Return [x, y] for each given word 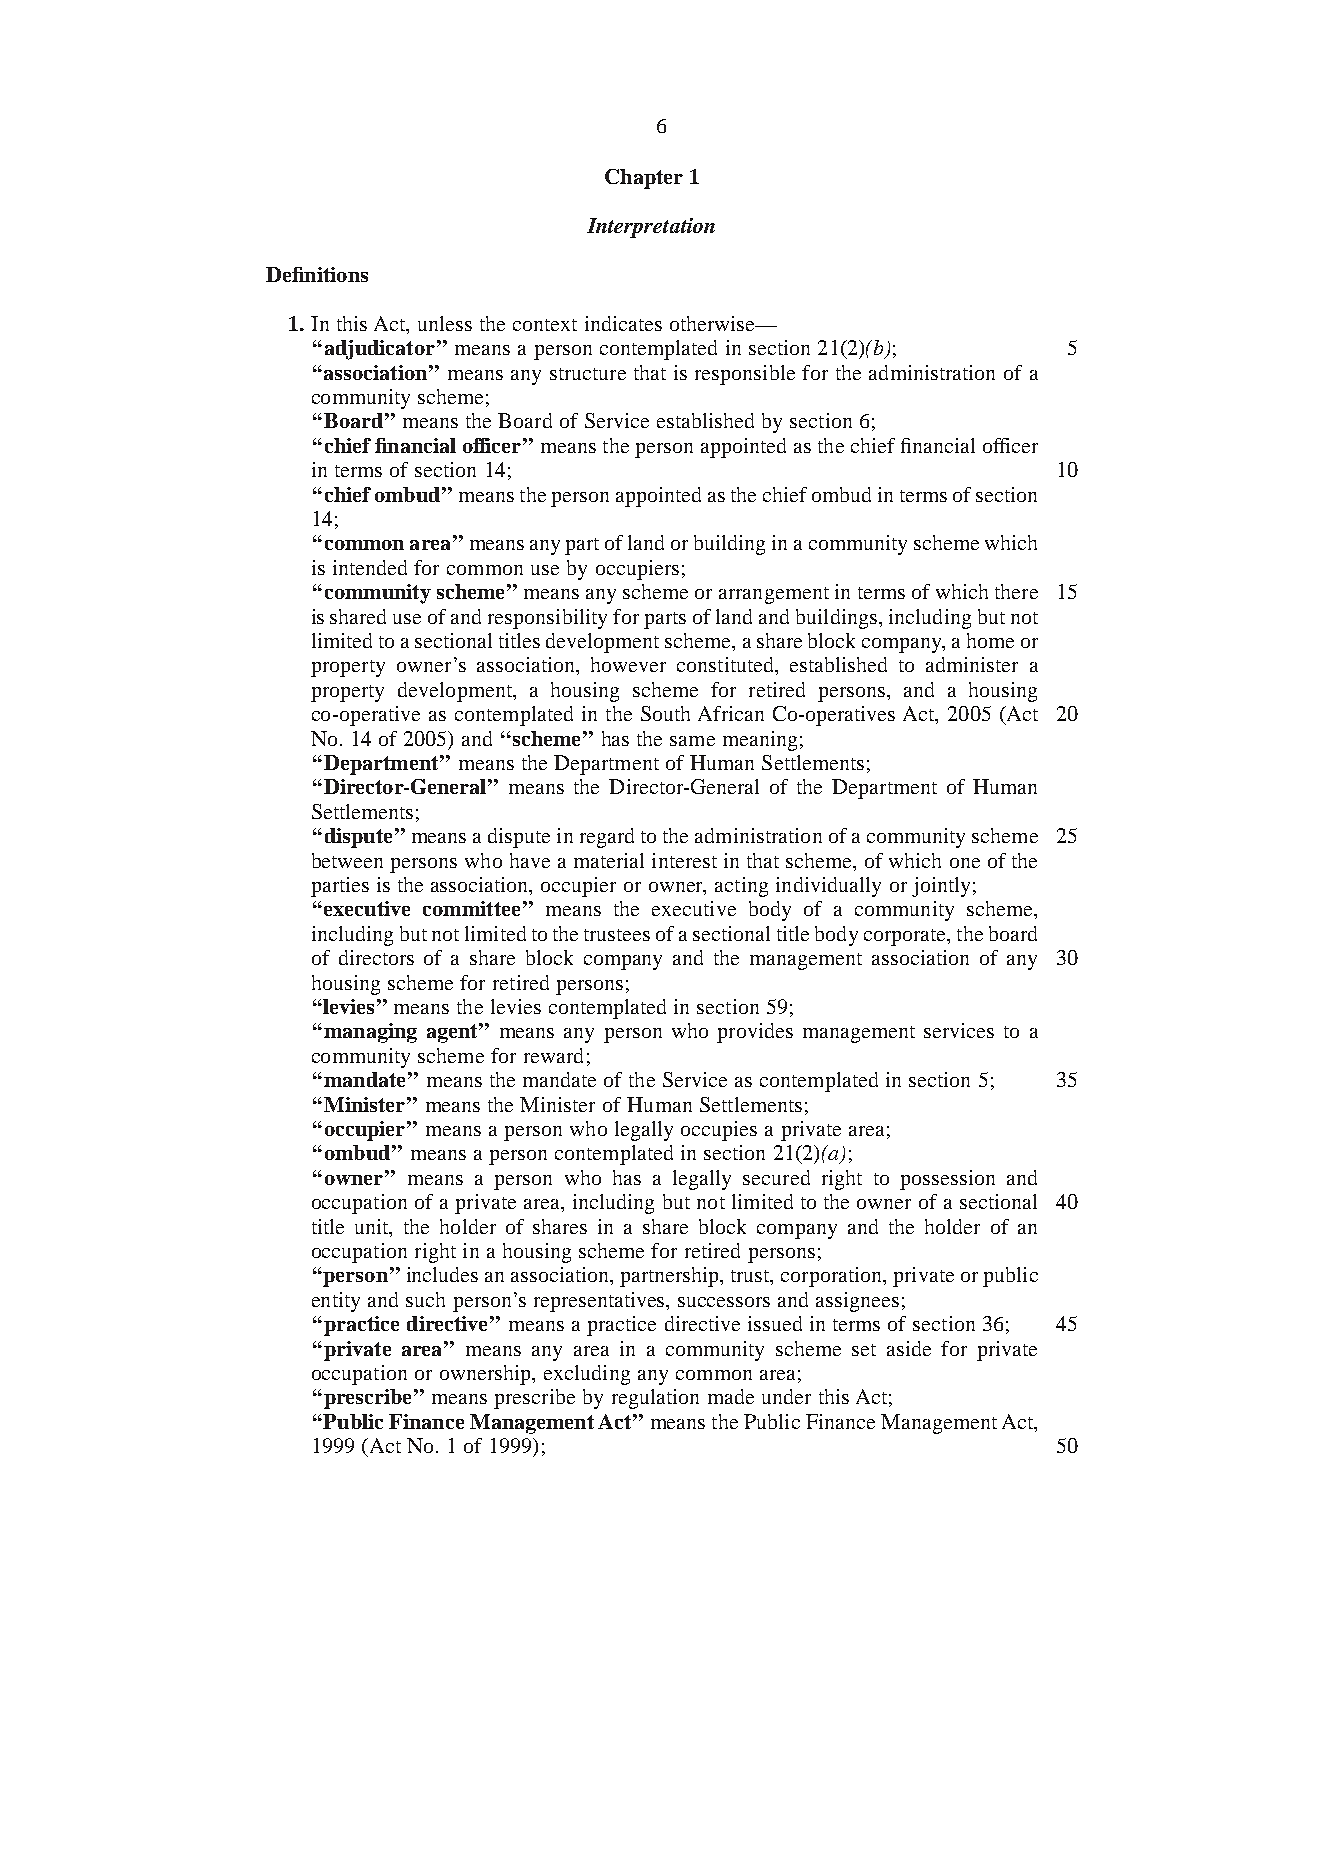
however [628, 664]
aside [909, 1348]
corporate [906, 937]
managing [370, 1033]
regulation [655, 1399]
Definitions [317, 274]
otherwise [713, 323]
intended [370, 567]
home [990, 640]
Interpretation [651, 228]
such [425, 1299]
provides [755, 1033]
